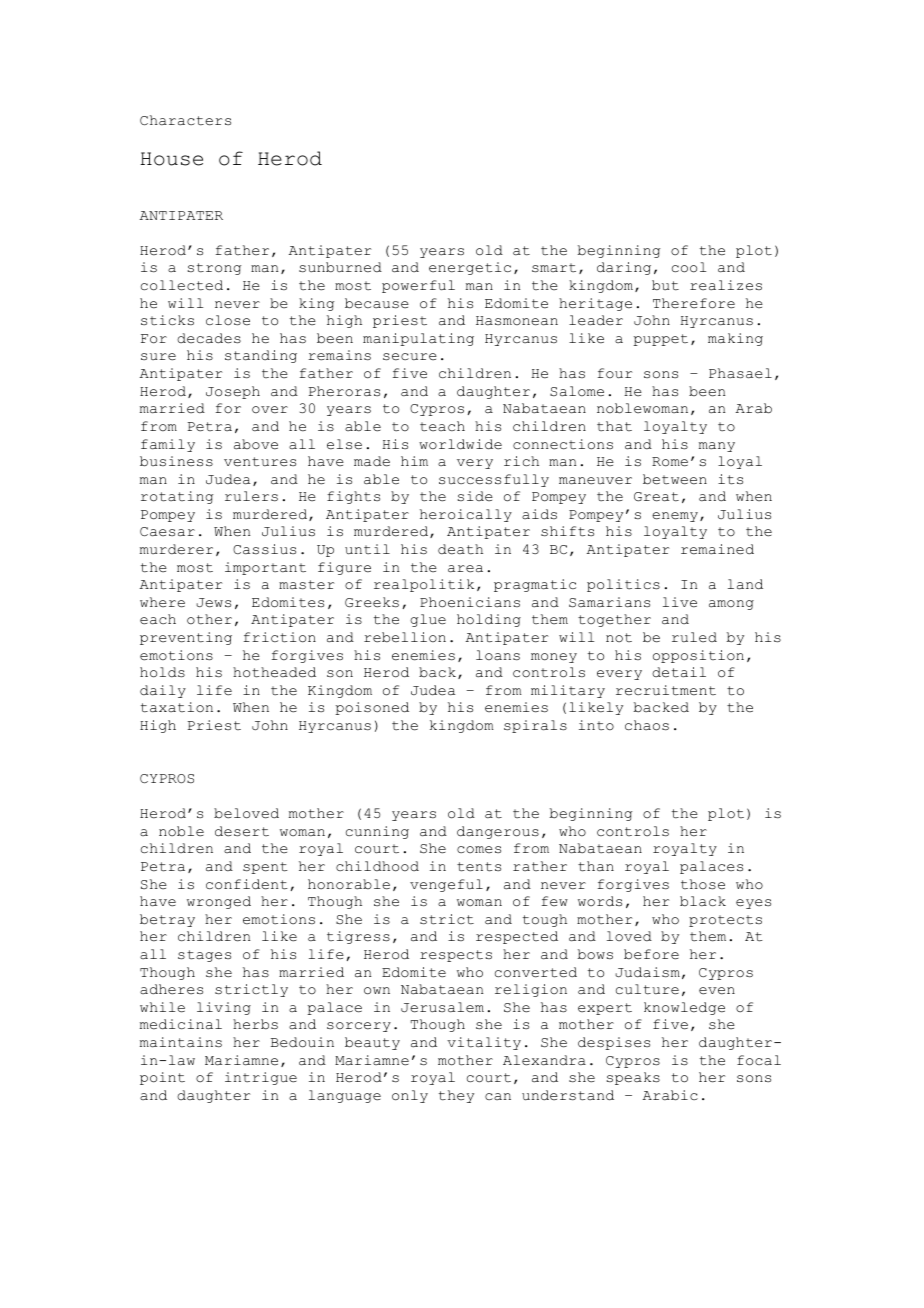 This screenshot has height=1308, width=924. What do you see at coordinates (666, 690) in the screenshot?
I see `recruitment` at bounding box center [666, 690].
